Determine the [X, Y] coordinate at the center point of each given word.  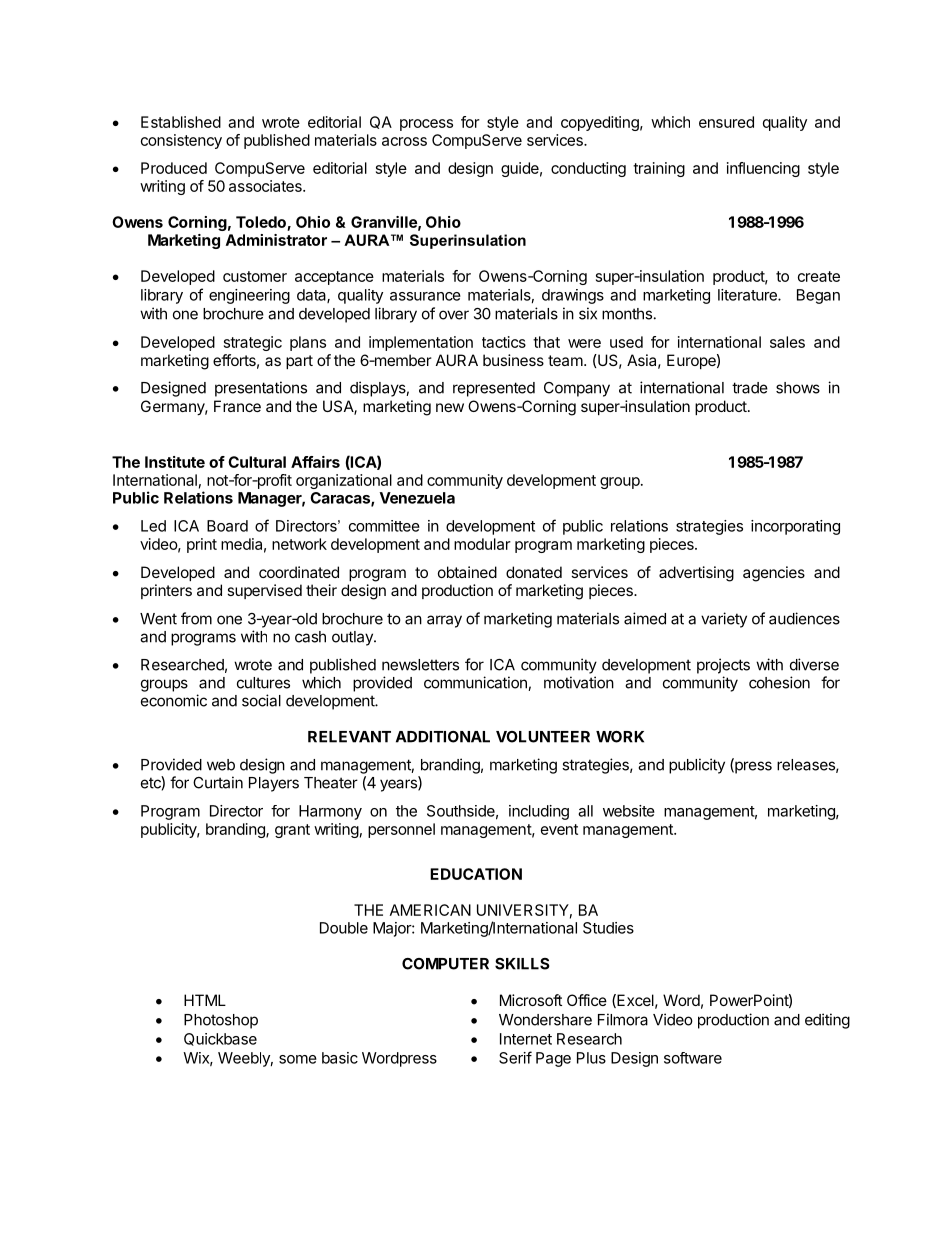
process [426, 125]
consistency [181, 141]
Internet [526, 1039]
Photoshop [221, 1021]
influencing [763, 169]
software [693, 1058]
